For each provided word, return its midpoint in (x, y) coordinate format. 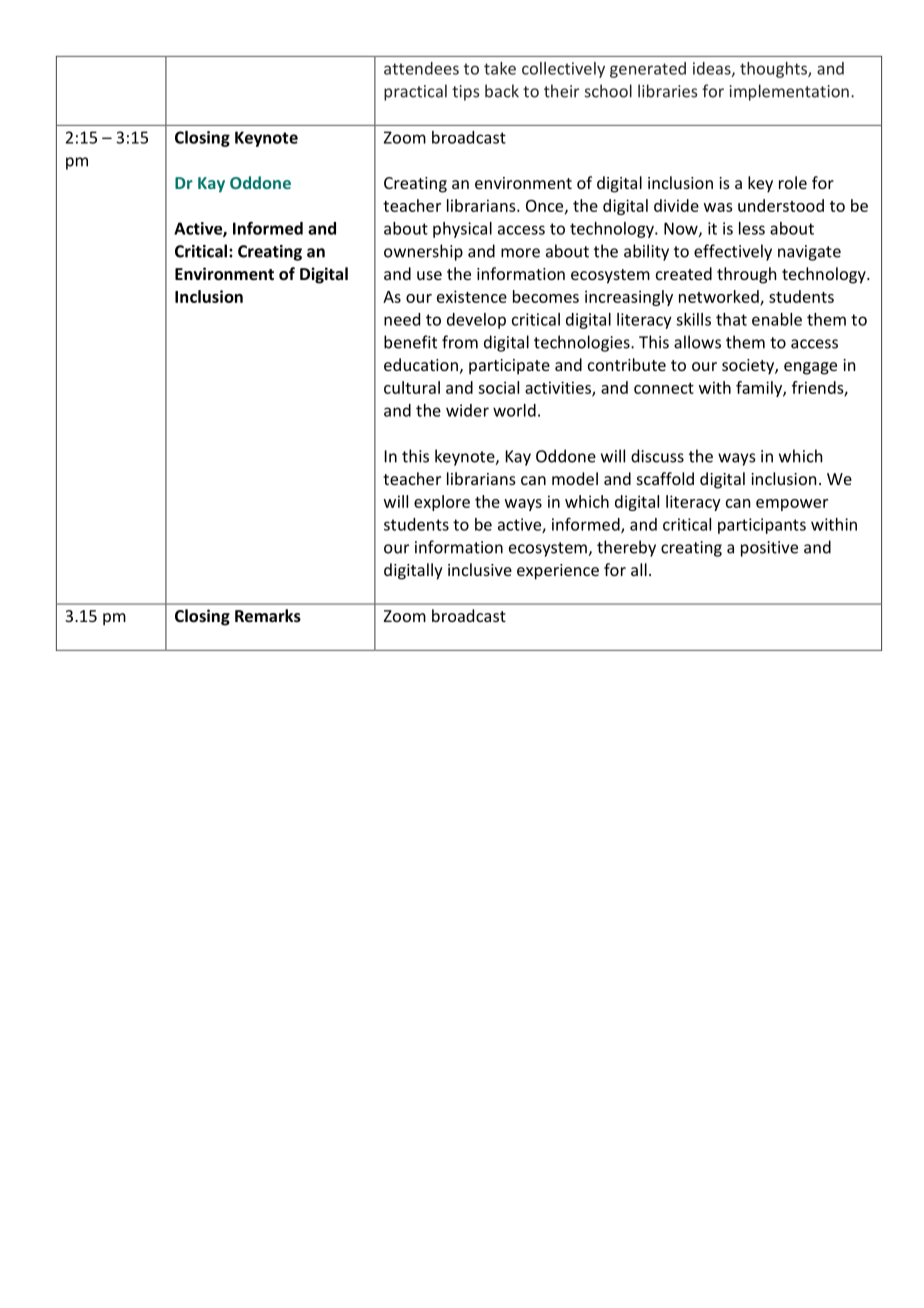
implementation (789, 92)
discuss (657, 456)
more (520, 253)
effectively (733, 252)
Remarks (268, 615)
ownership (423, 252)
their (561, 91)
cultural (412, 387)
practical (415, 92)
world (514, 410)
